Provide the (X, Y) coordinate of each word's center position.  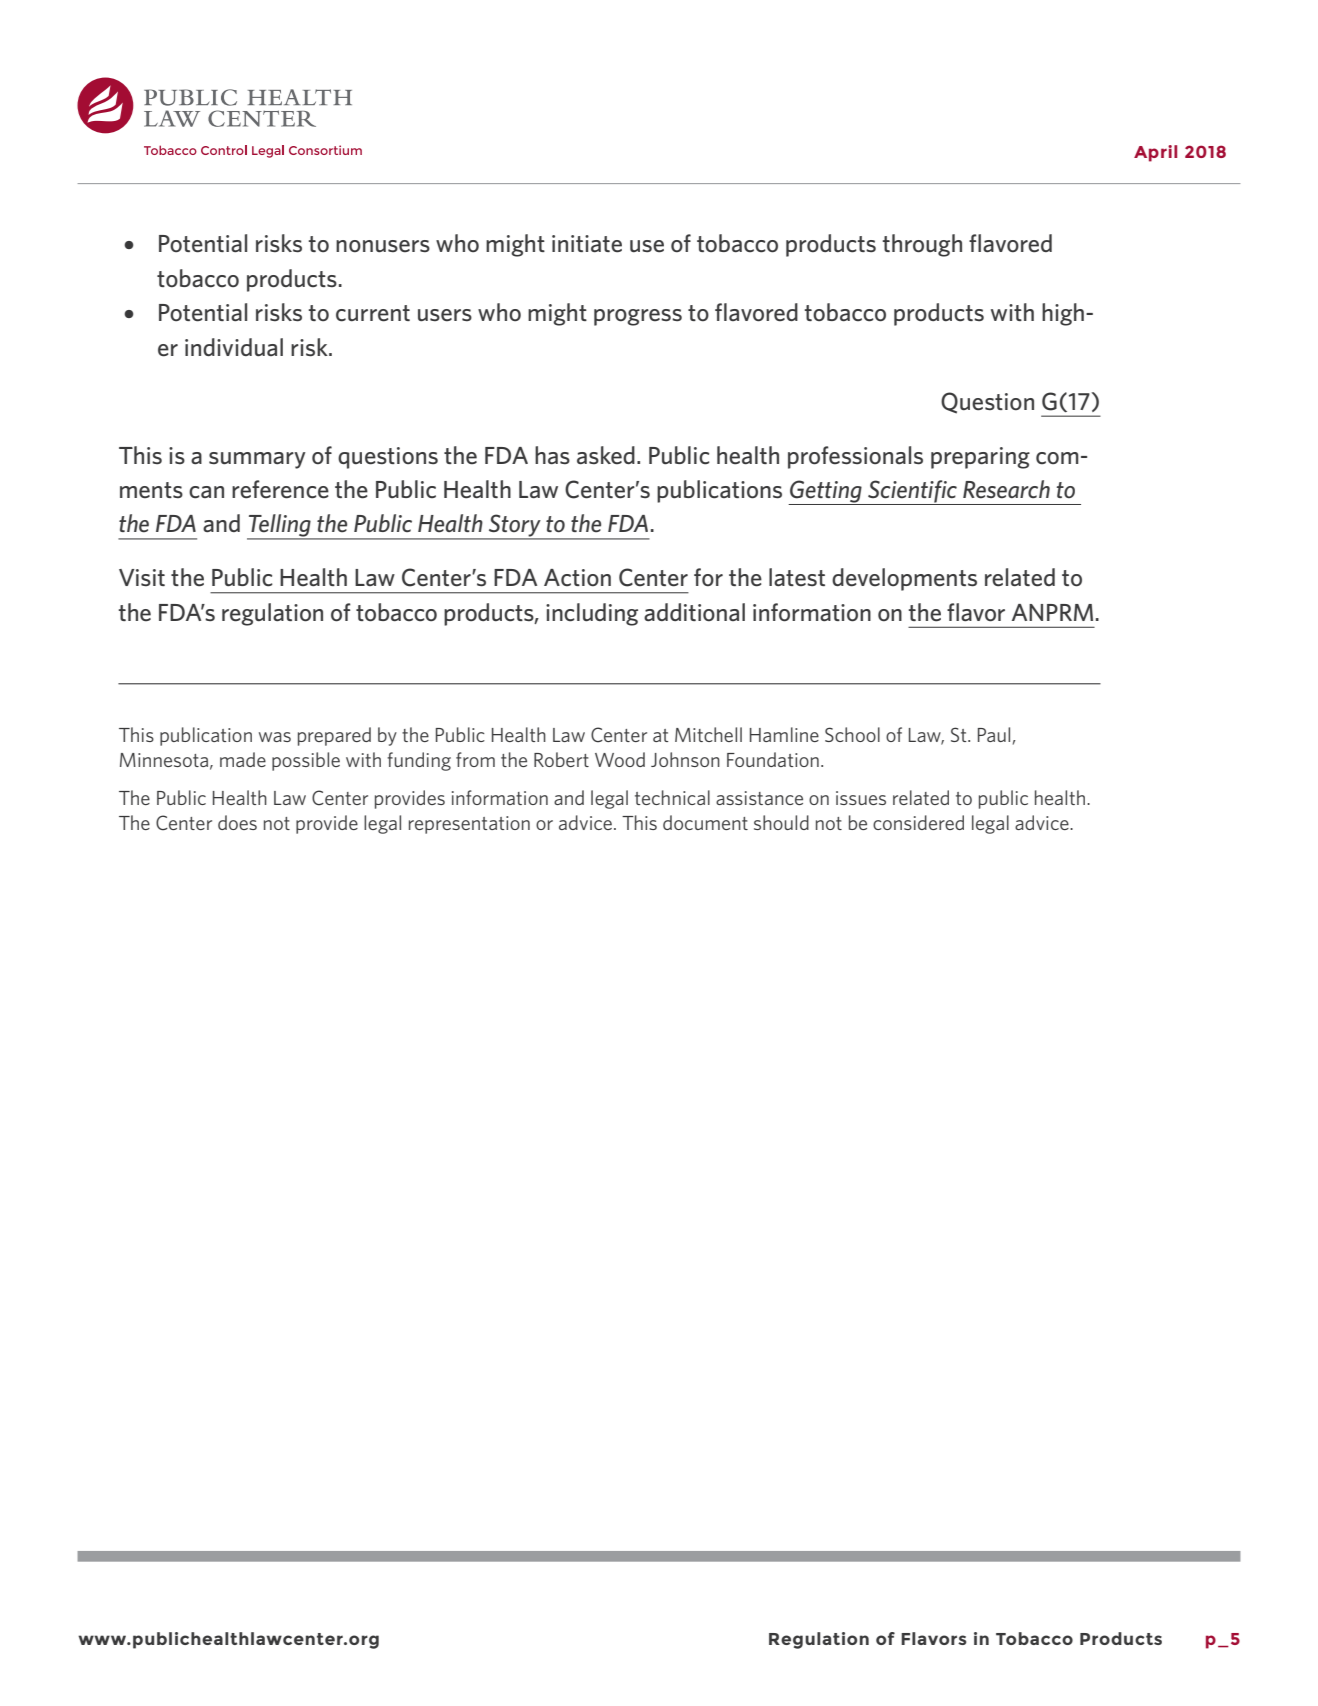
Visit (142, 577)
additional (694, 612)
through (922, 245)
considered (918, 822)
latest (797, 577)
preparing (980, 458)
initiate (587, 244)
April (1155, 153)
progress (638, 317)
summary (257, 460)
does (237, 822)
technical (672, 797)
